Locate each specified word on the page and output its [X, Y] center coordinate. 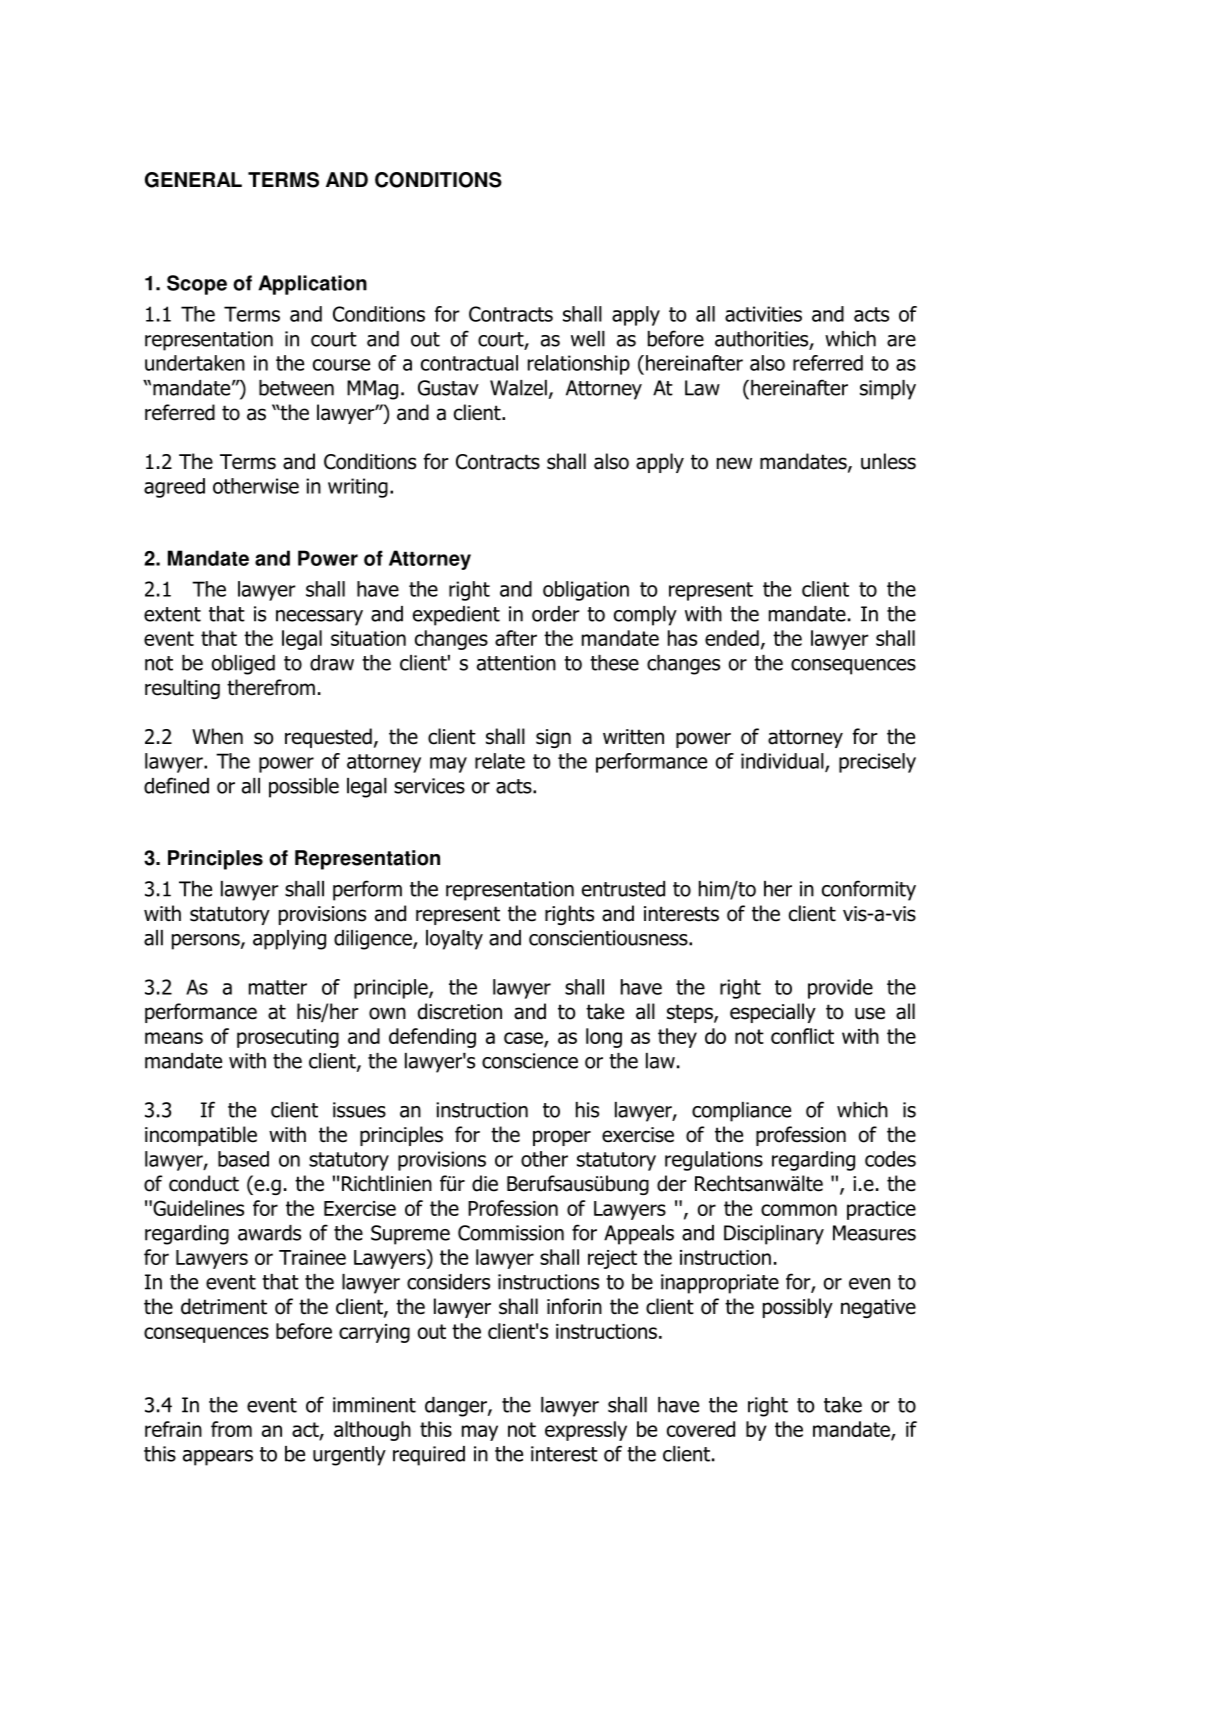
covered [701, 1429]
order [556, 614]
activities [763, 314]
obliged [243, 665]
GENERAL [193, 180]
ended [732, 638]
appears [218, 1458]
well [588, 339]
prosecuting [288, 1038]
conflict [802, 1036]
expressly [586, 1431]
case [524, 1039]
